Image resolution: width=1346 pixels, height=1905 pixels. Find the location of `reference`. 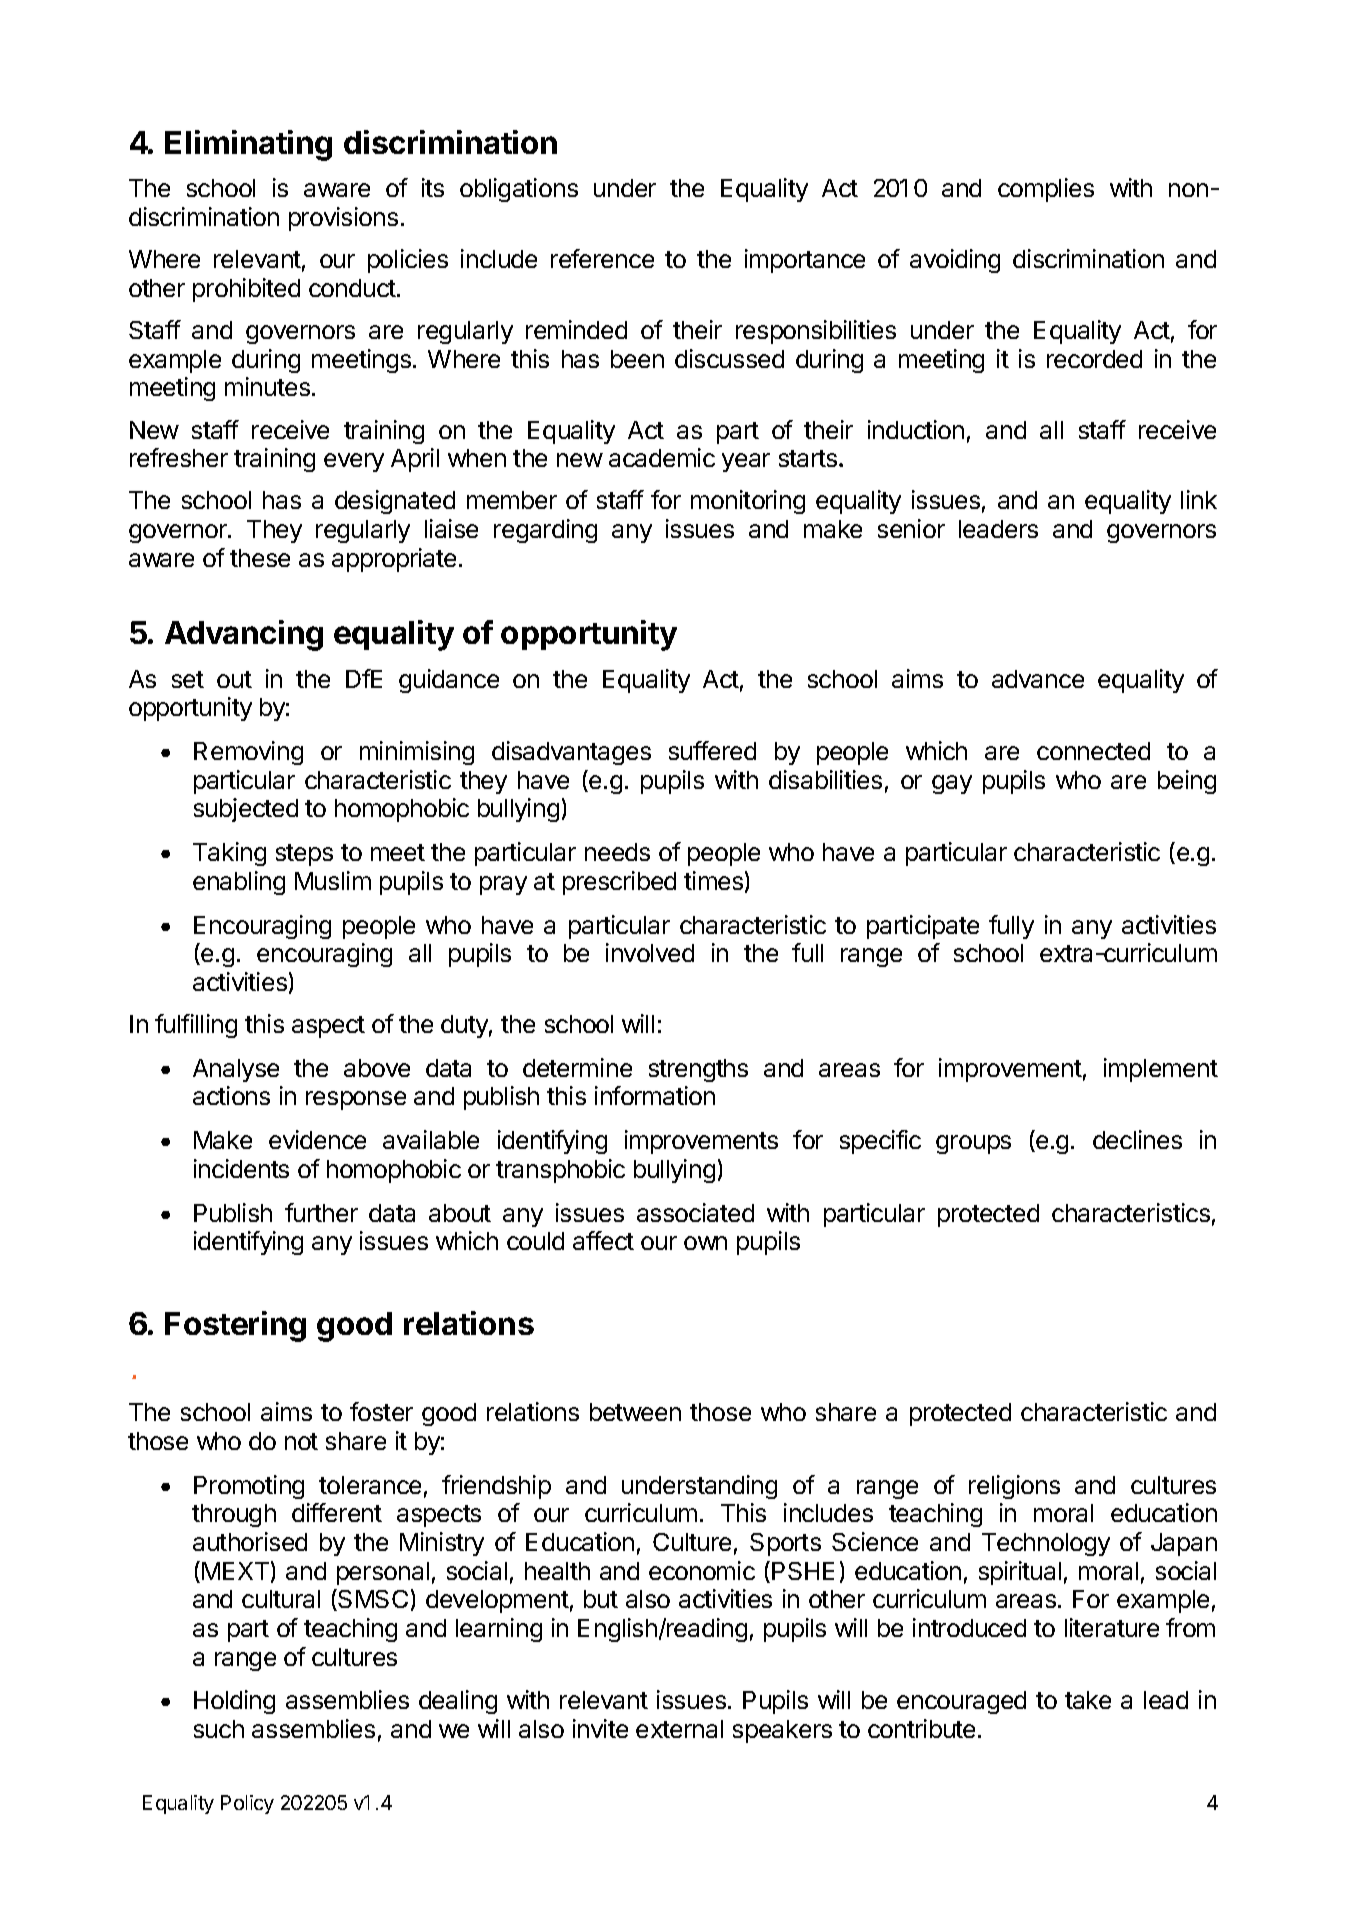

reference is located at coordinates (602, 258).
